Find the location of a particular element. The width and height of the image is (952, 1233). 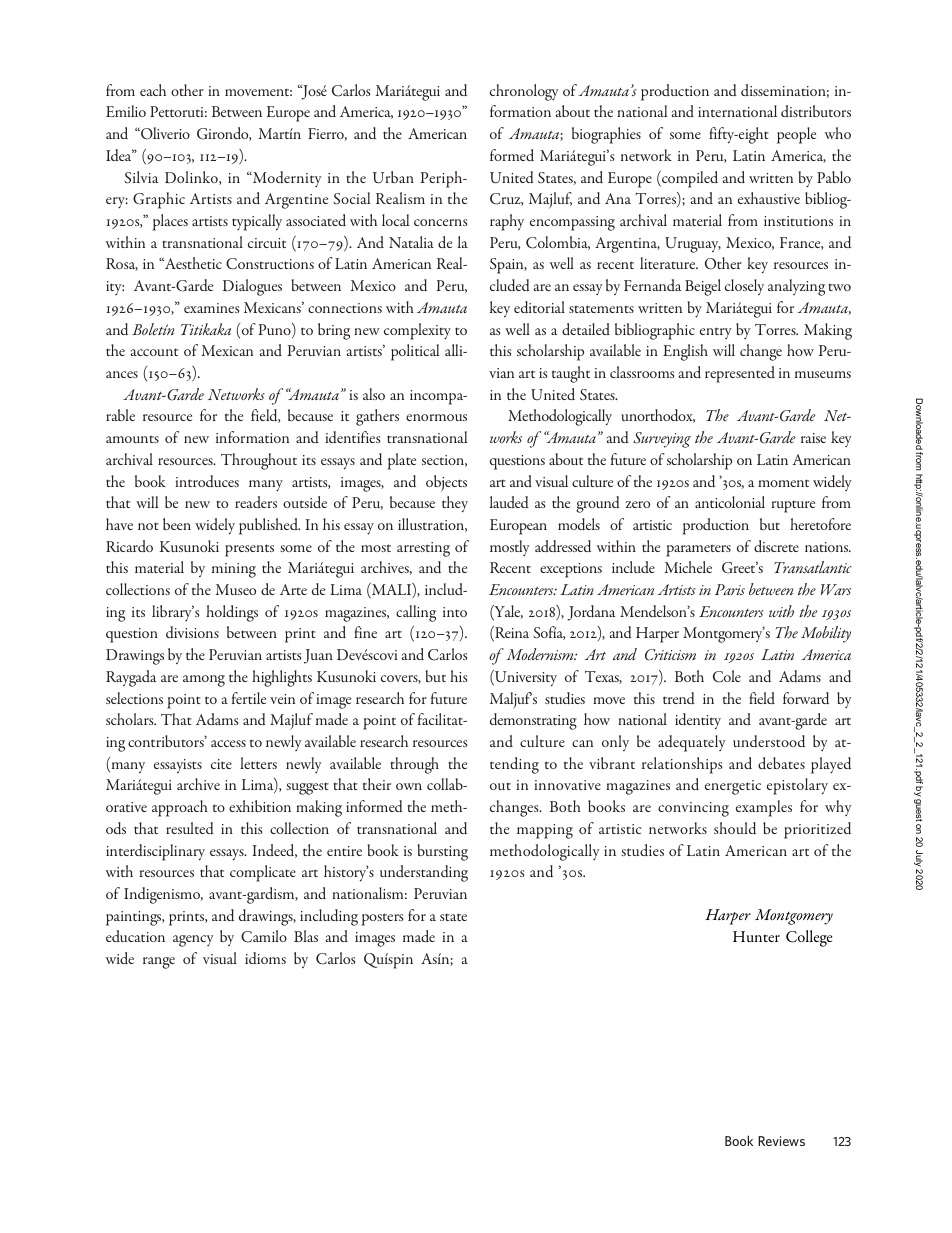

entry is located at coordinates (715, 333).
